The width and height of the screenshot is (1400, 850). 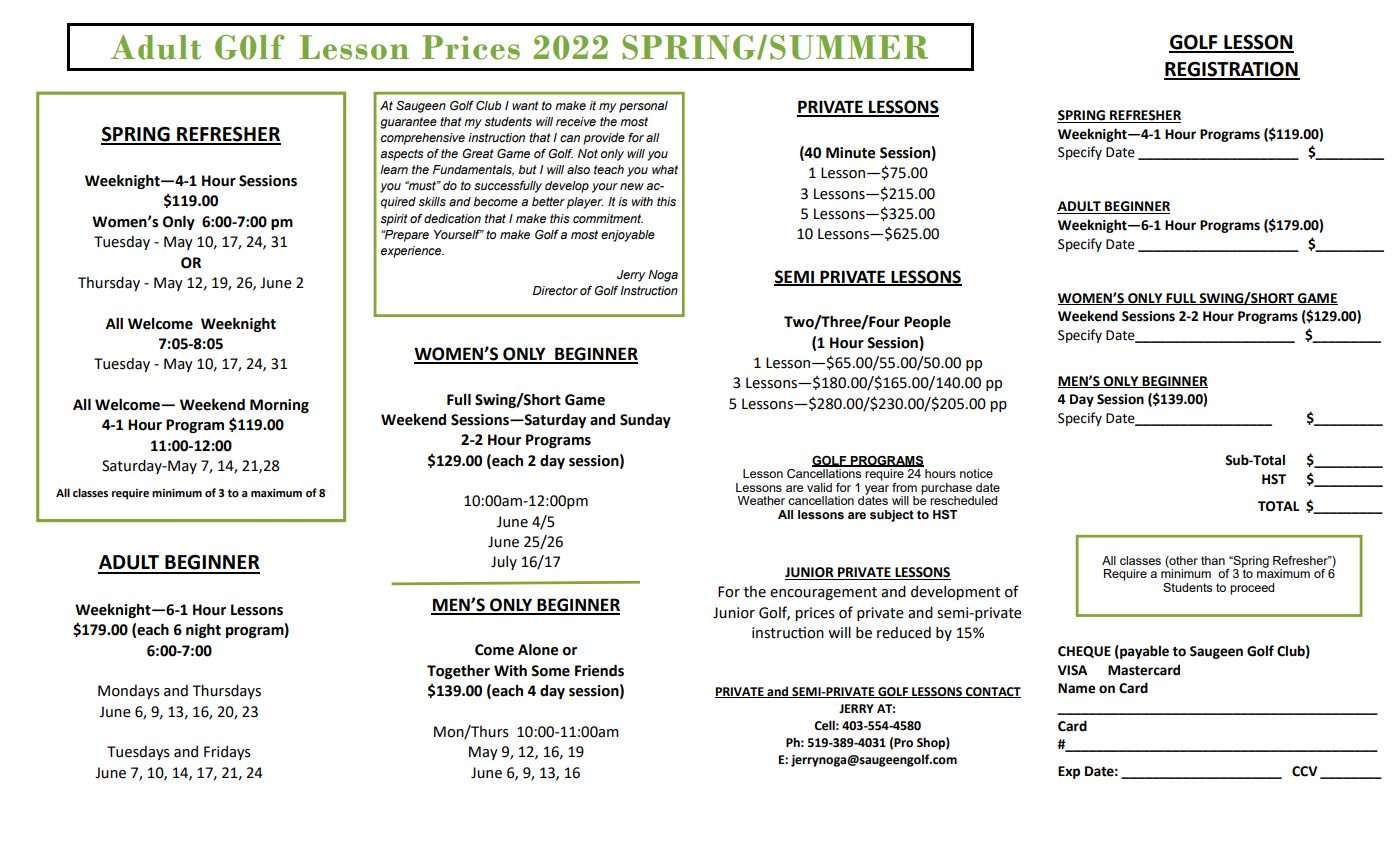 I want to click on personal, so click(x=643, y=107).
